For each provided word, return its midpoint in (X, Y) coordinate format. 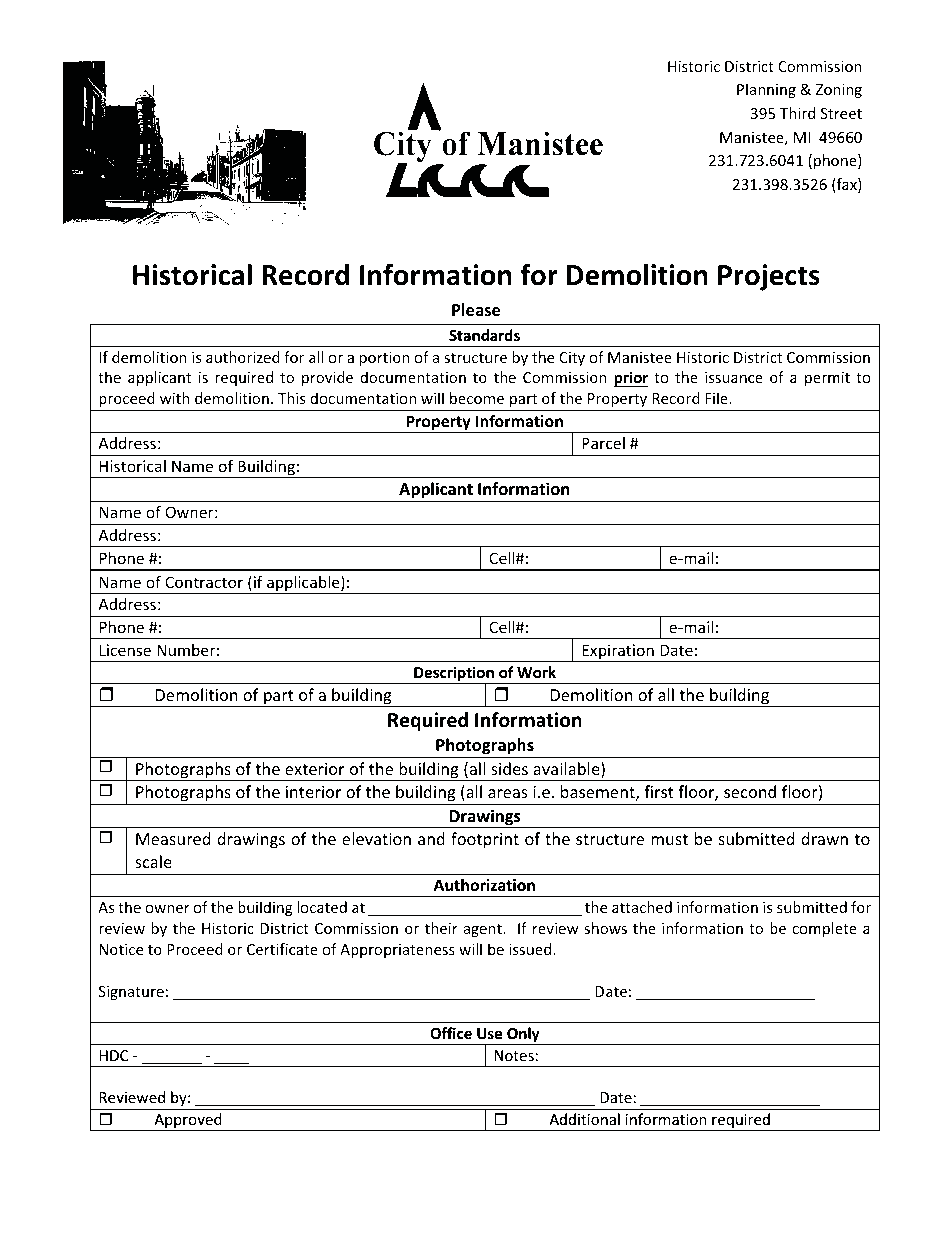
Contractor (204, 582)
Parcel (603, 443)
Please (476, 310)
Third (797, 113)
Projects (769, 277)
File (717, 398)
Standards (484, 335)
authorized (243, 357)
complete (824, 929)
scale (153, 861)
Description (454, 675)
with (175, 398)
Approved (188, 1122)
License (125, 650)
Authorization (484, 885)
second (750, 791)
